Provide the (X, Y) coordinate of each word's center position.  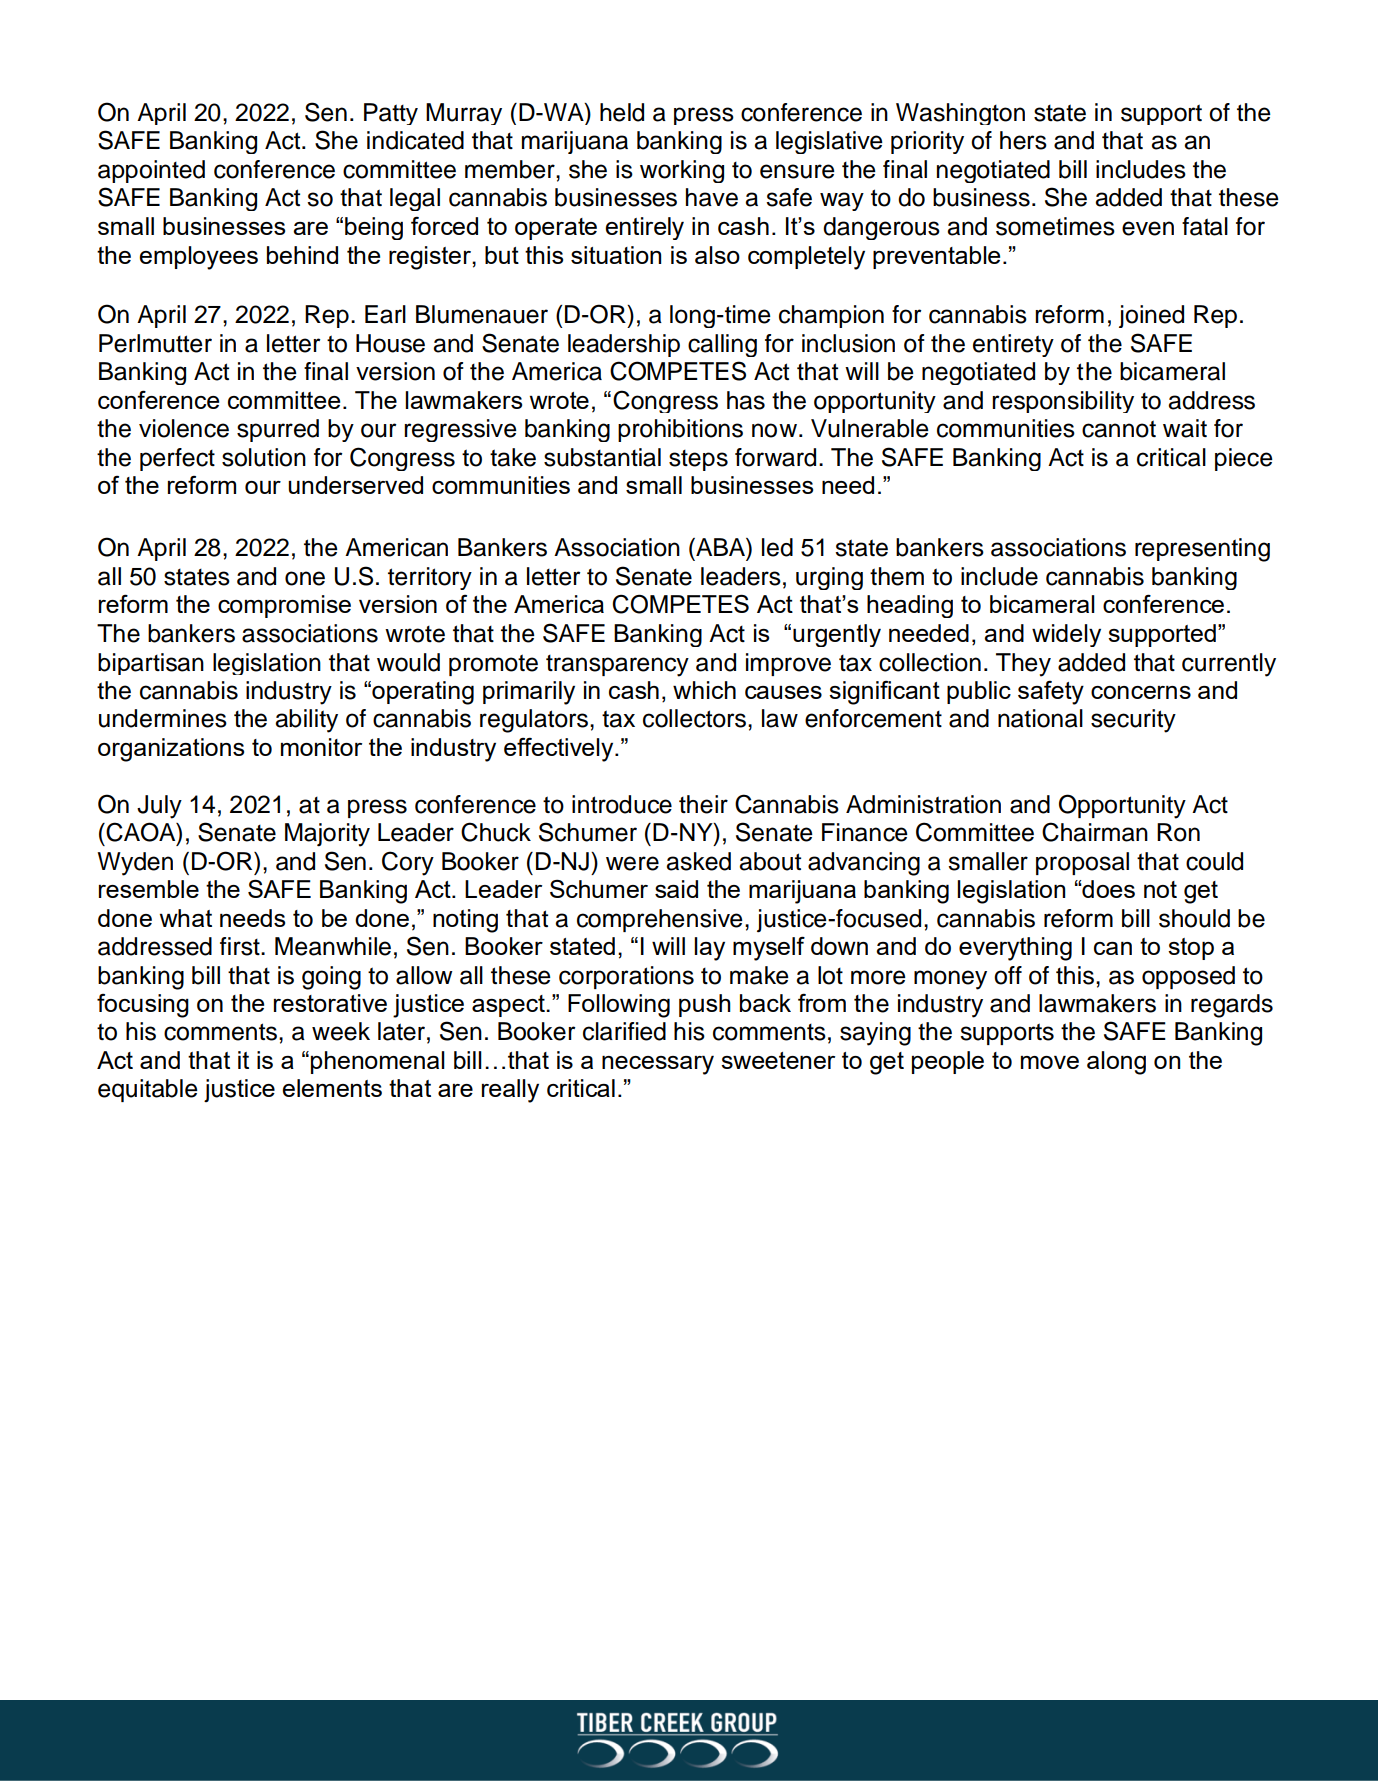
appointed (151, 171)
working (682, 171)
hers (1023, 140)
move (1050, 1062)
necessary (658, 1065)
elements (332, 1088)
